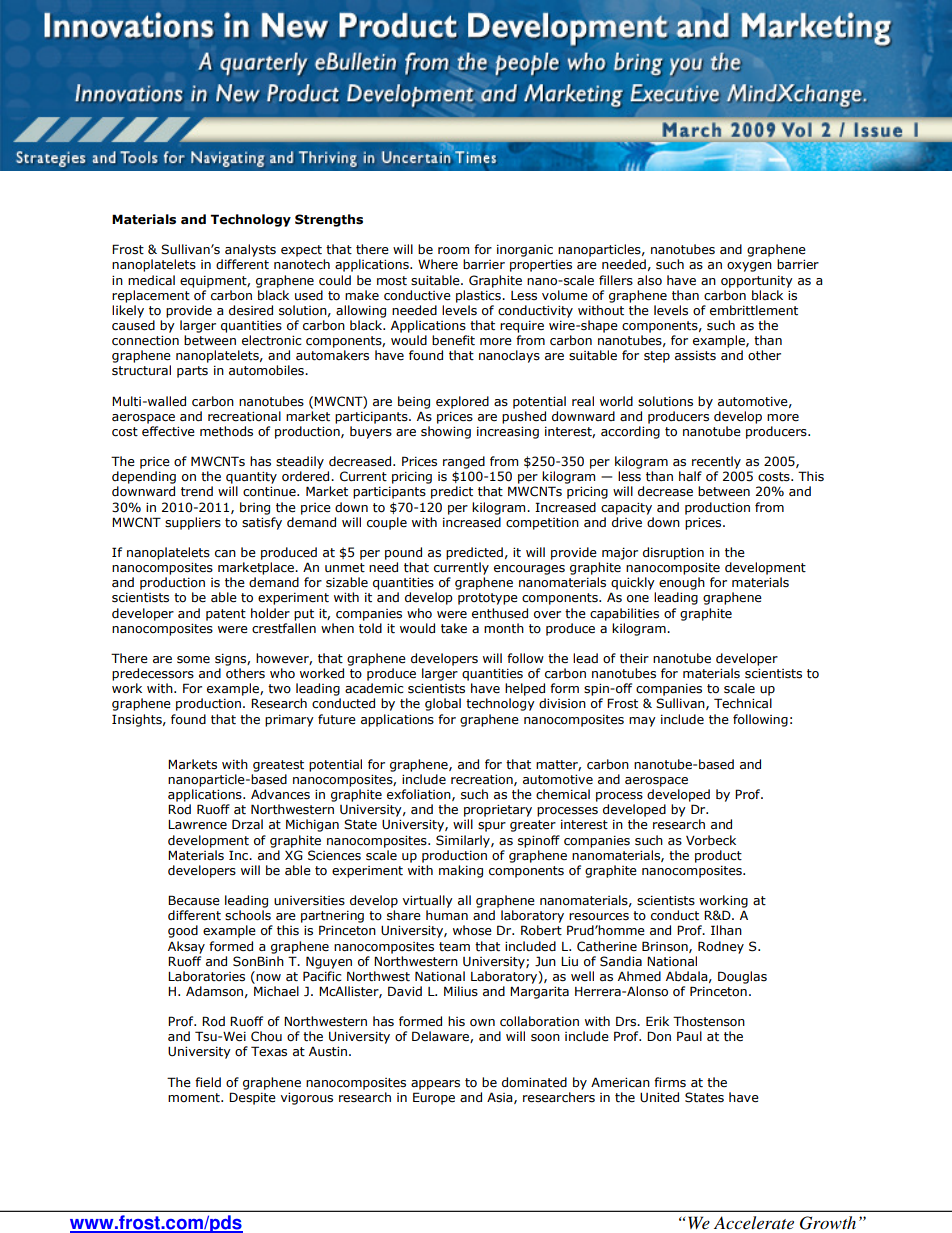 The image size is (952, 1233). Describe the element at coordinates (289, 721) in the document. I see `primary` at that location.
